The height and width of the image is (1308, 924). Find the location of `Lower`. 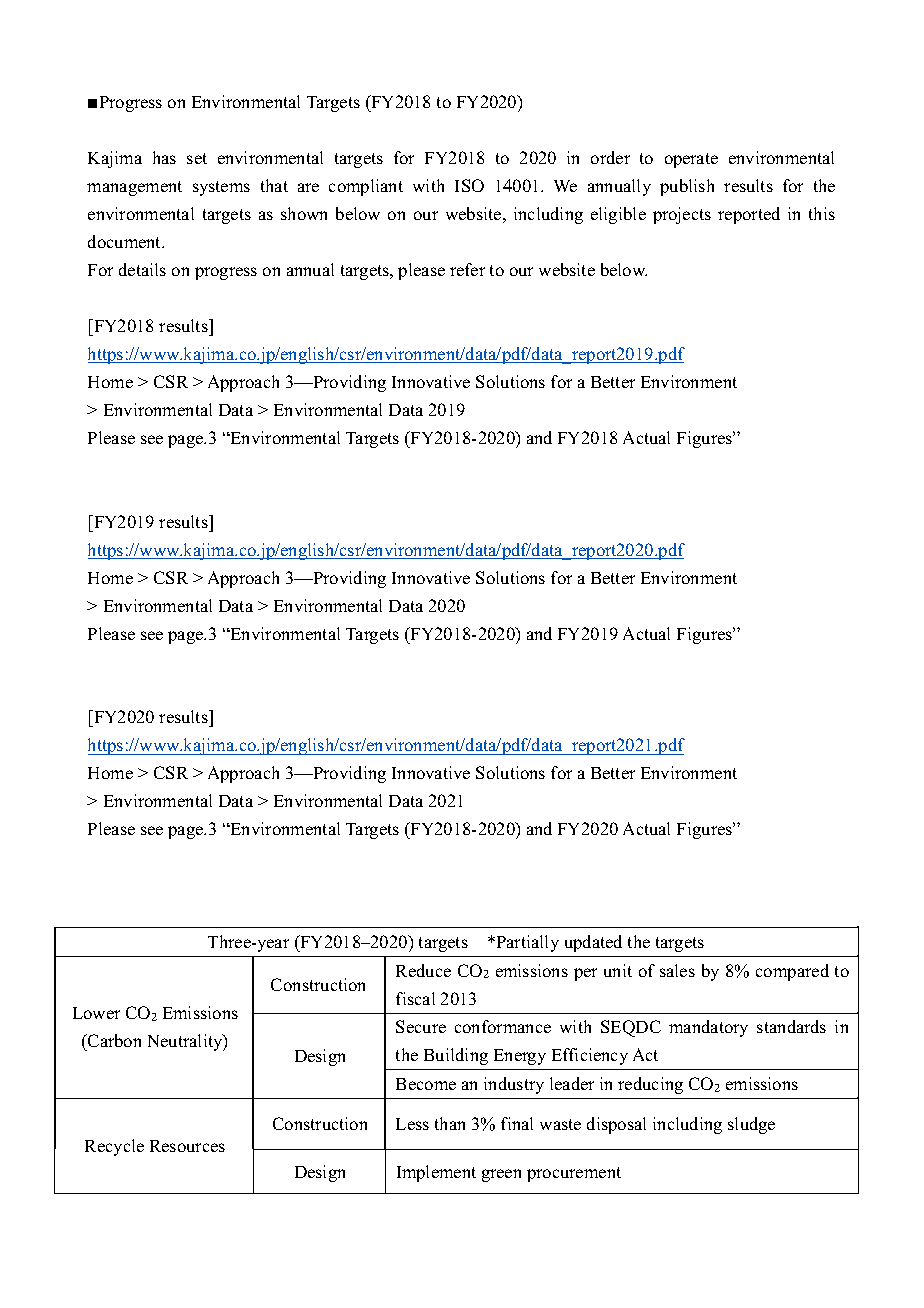

Lower is located at coordinates (96, 1013).
